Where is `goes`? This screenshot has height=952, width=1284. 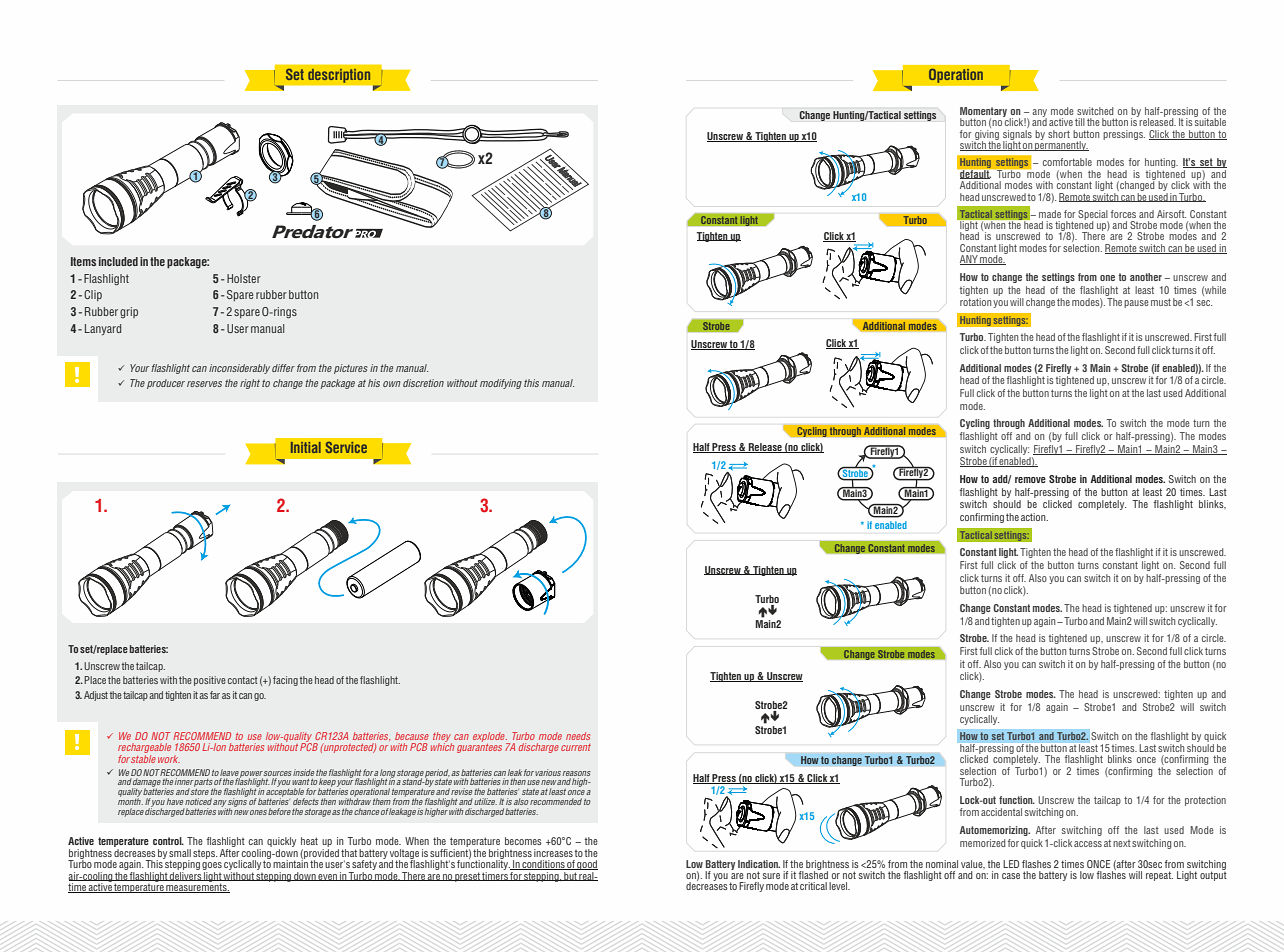 goes is located at coordinates (212, 867).
